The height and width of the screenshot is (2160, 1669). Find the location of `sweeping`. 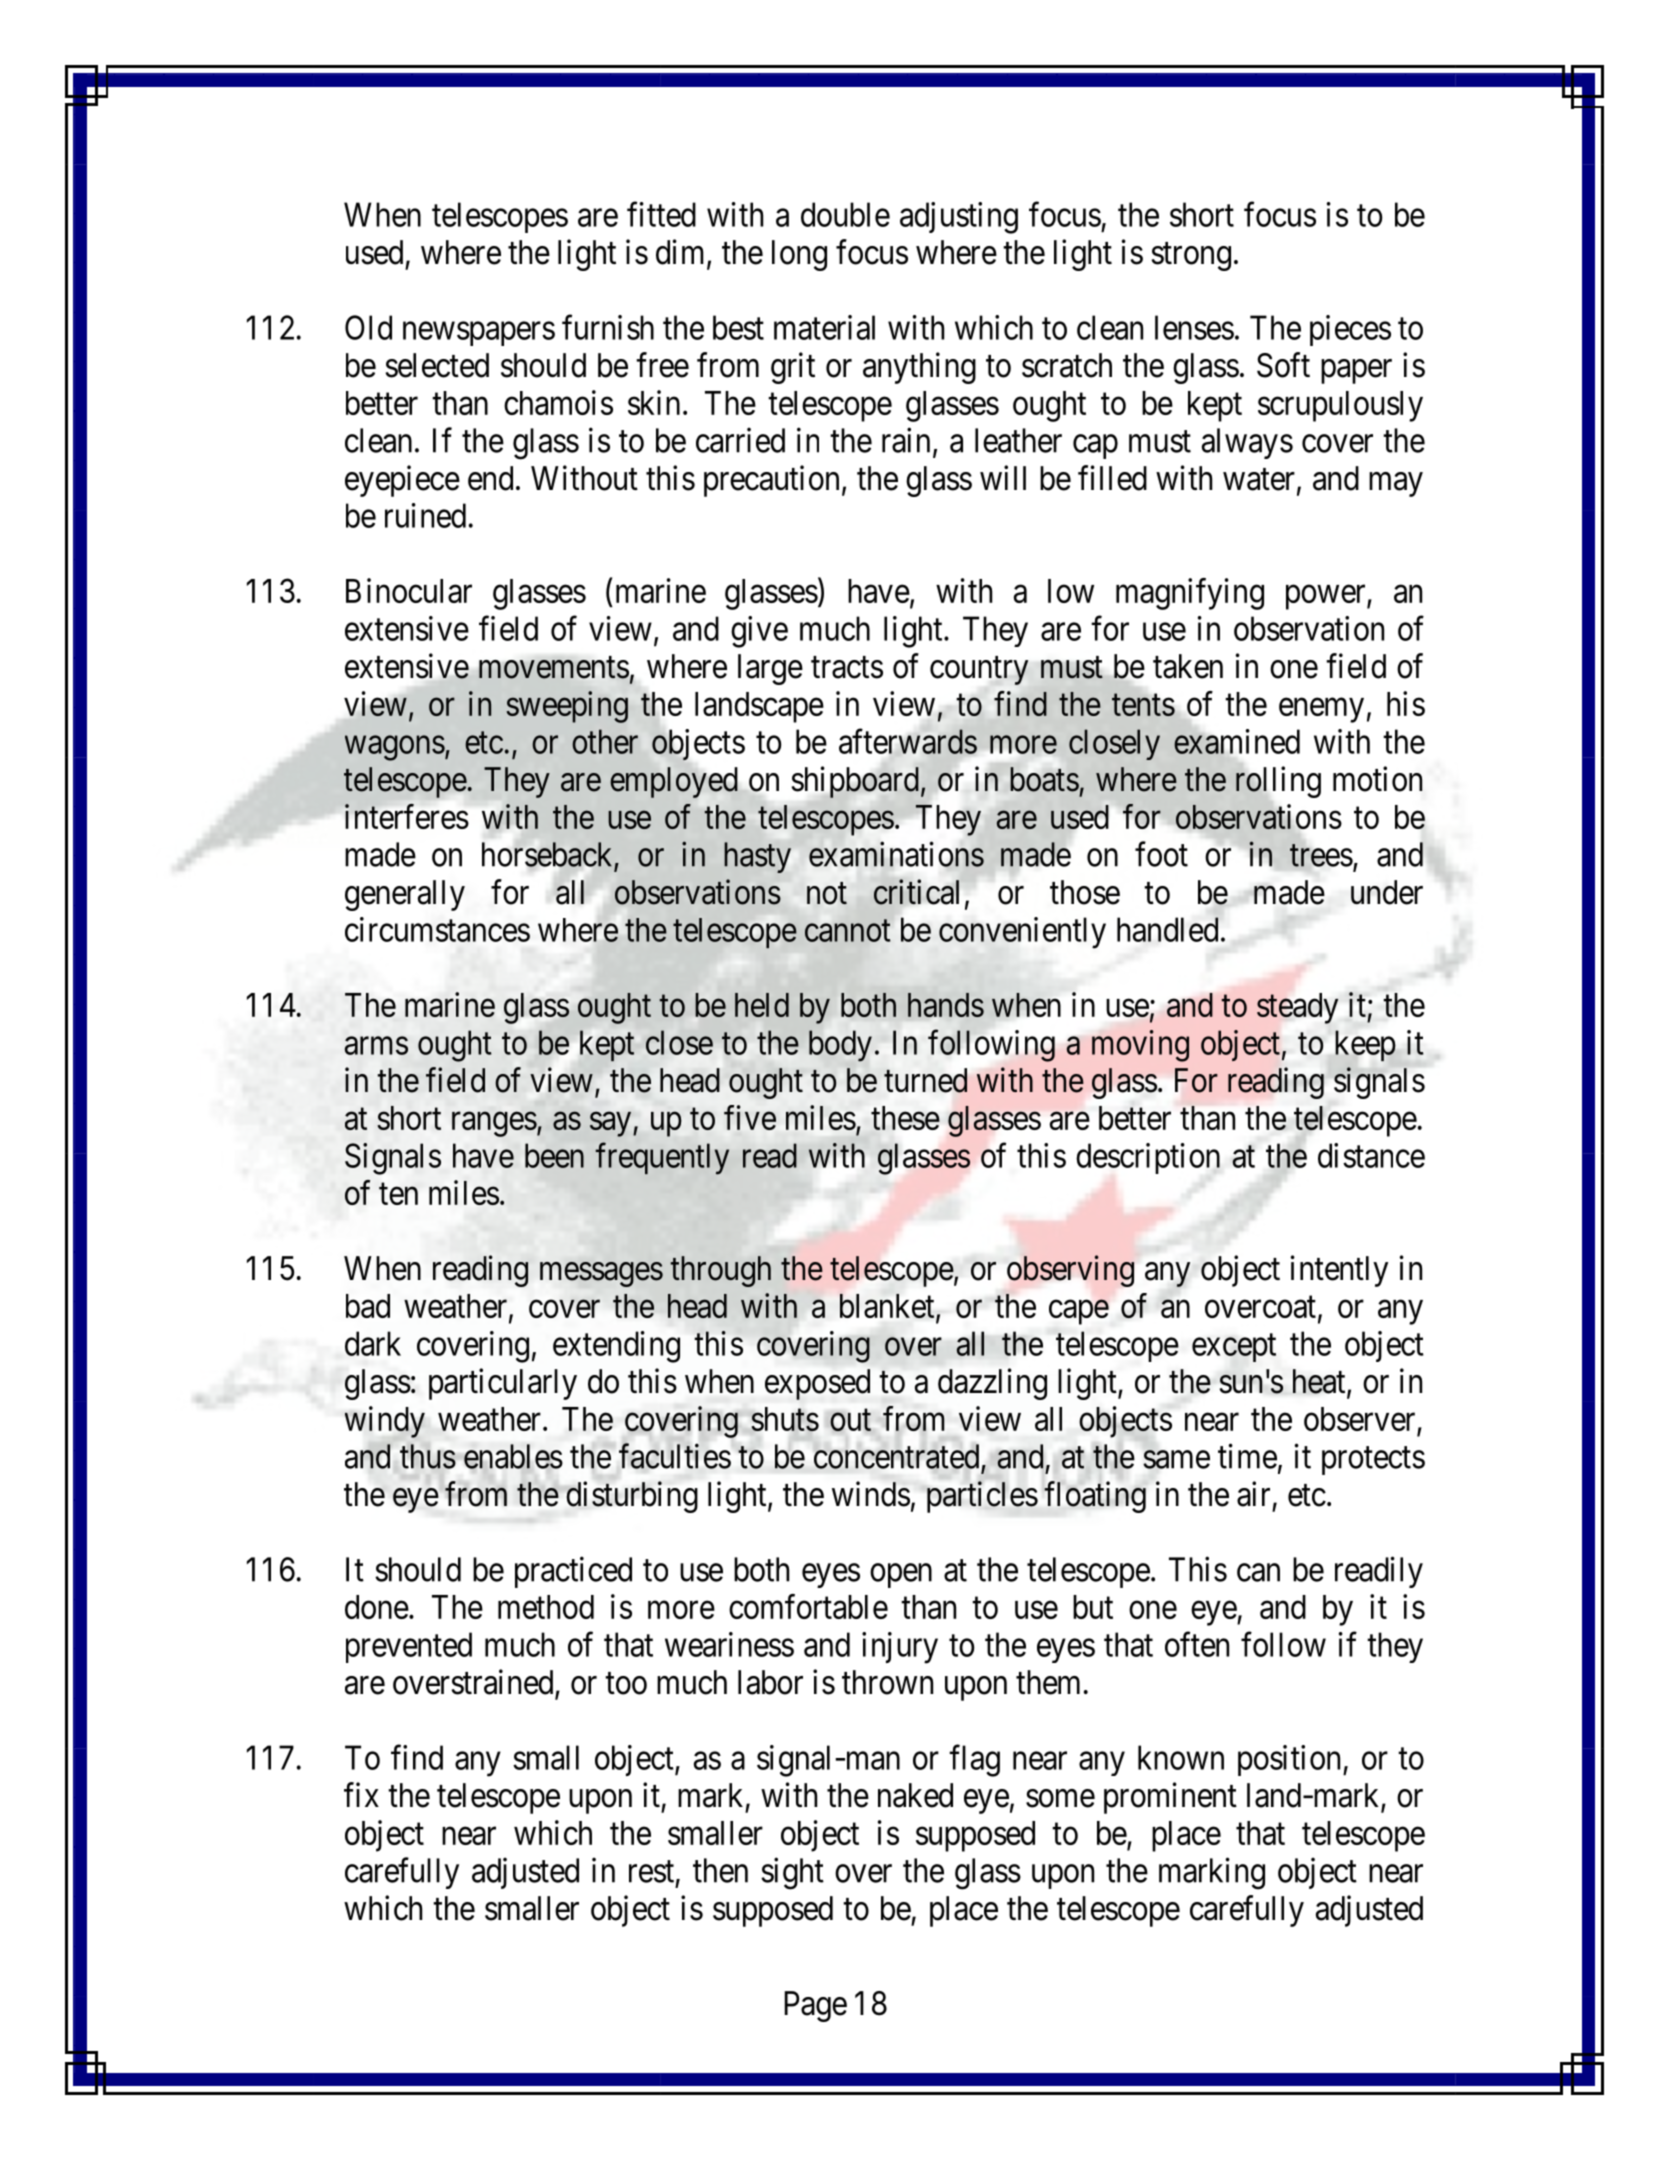

sweeping is located at coordinates (567, 707).
